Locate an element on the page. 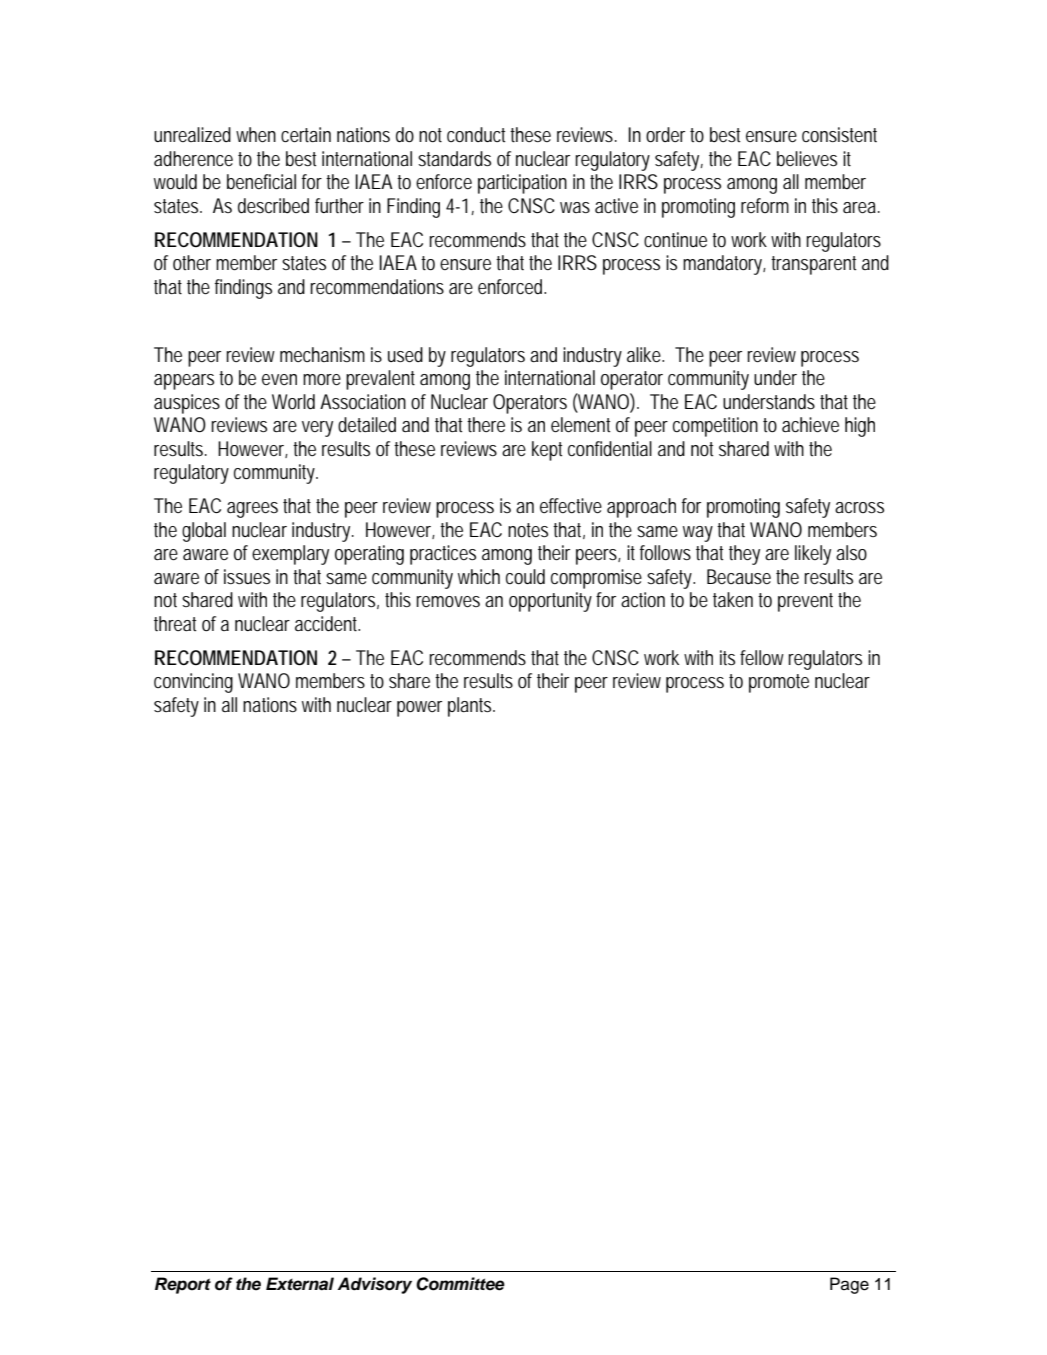  External is located at coordinates (300, 1284).
